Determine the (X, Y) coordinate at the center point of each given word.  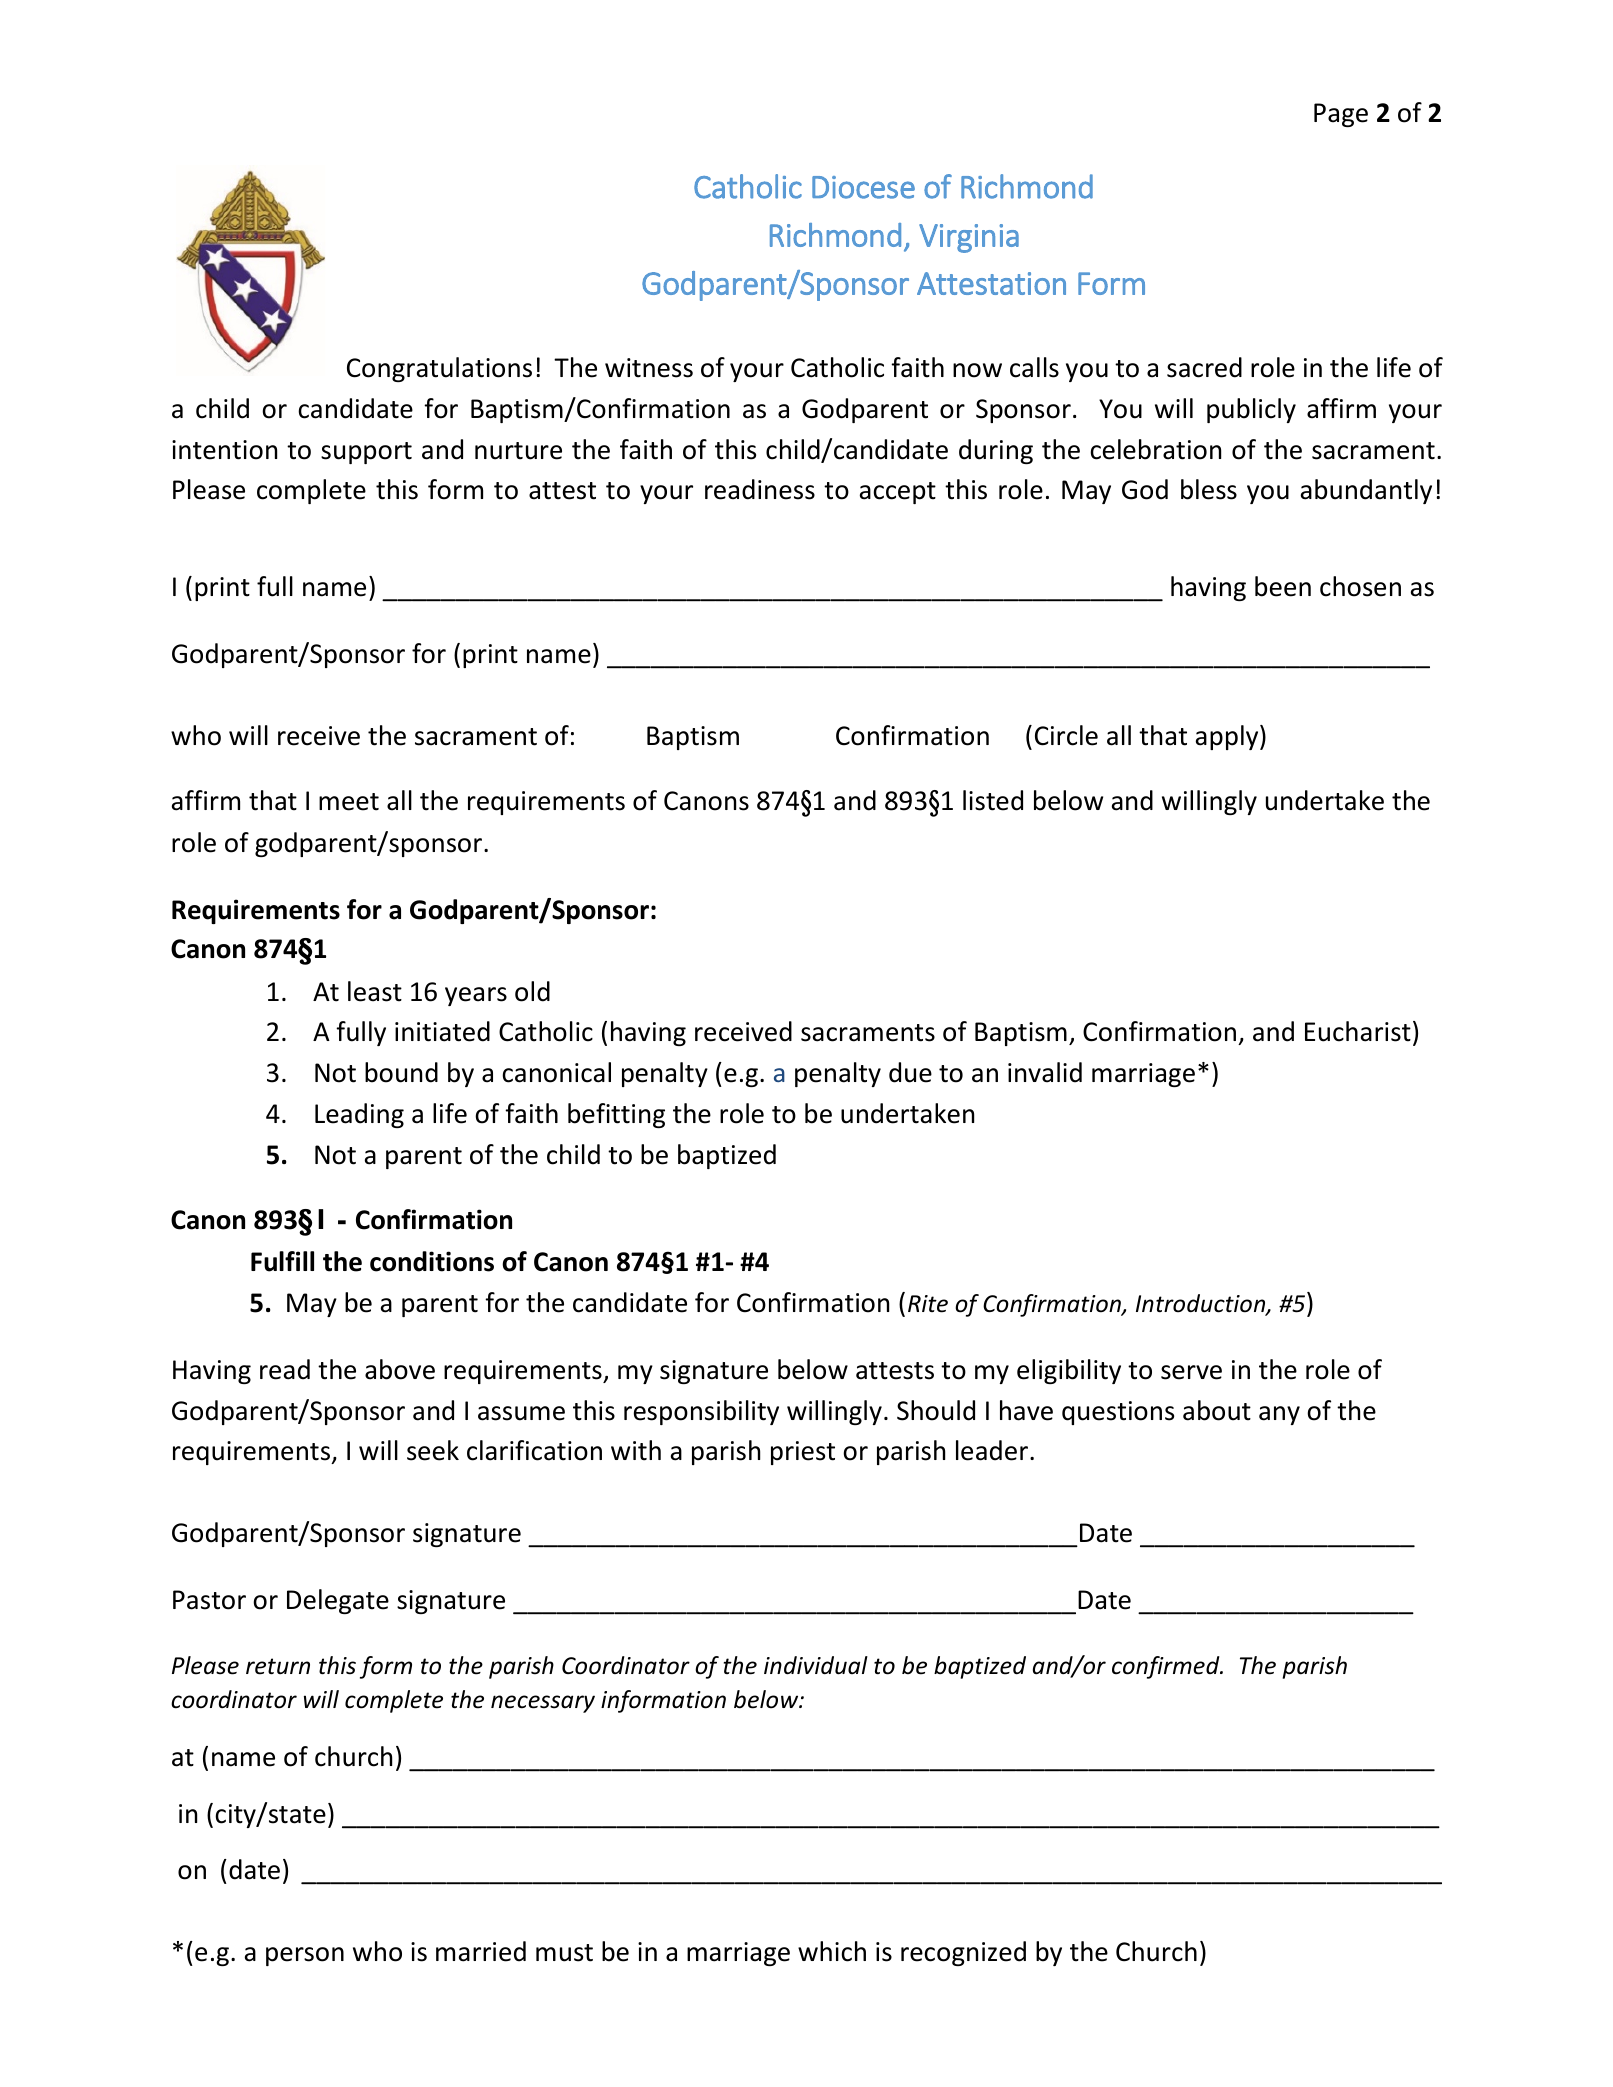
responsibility (701, 1412)
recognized (963, 1953)
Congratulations (439, 369)
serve (1191, 1372)
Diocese (863, 187)
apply (1228, 737)
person (305, 1956)
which (832, 1951)
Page (1341, 115)
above (400, 1369)
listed (993, 800)
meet (349, 802)
